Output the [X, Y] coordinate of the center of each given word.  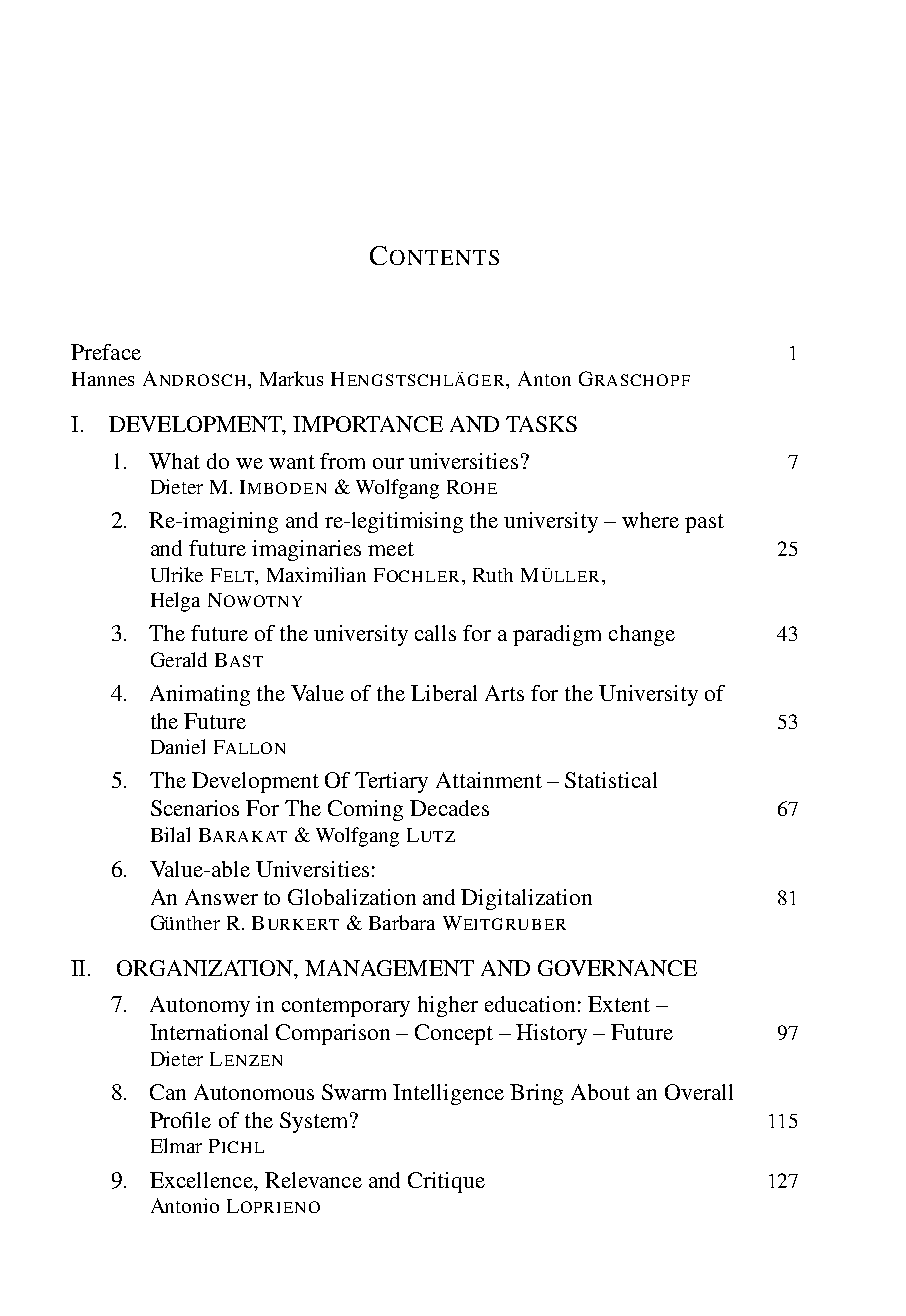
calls [435, 633]
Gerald [179, 659]
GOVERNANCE [617, 968]
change [642, 635]
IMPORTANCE [368, 424]
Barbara [402, 922]
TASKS [541, 424]
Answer [221, 897]
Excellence [202, 1180]
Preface [106, 352]
